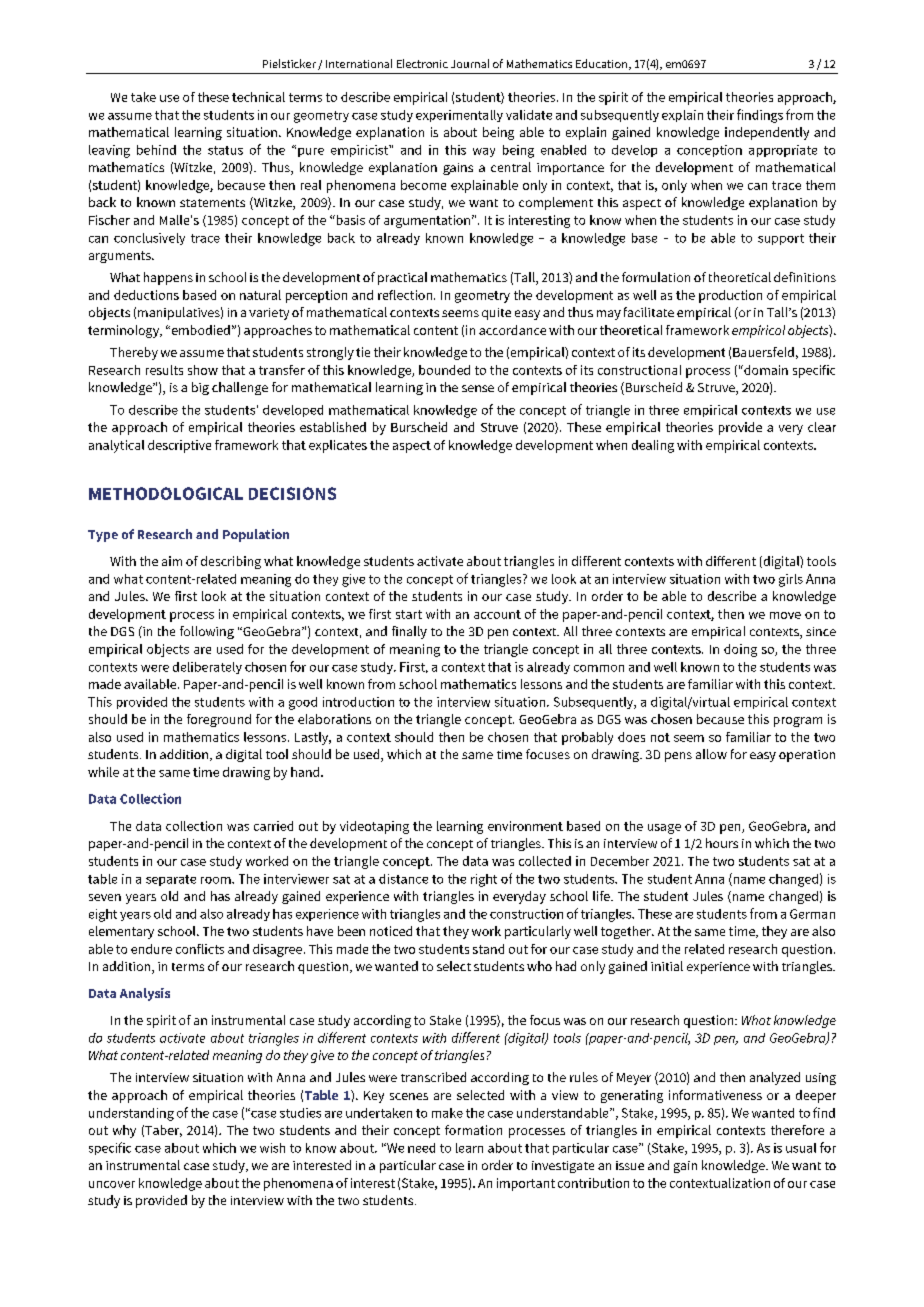  Describe the element at coordinates (258, 97) in the screenshot. I see `technical` at that location.
